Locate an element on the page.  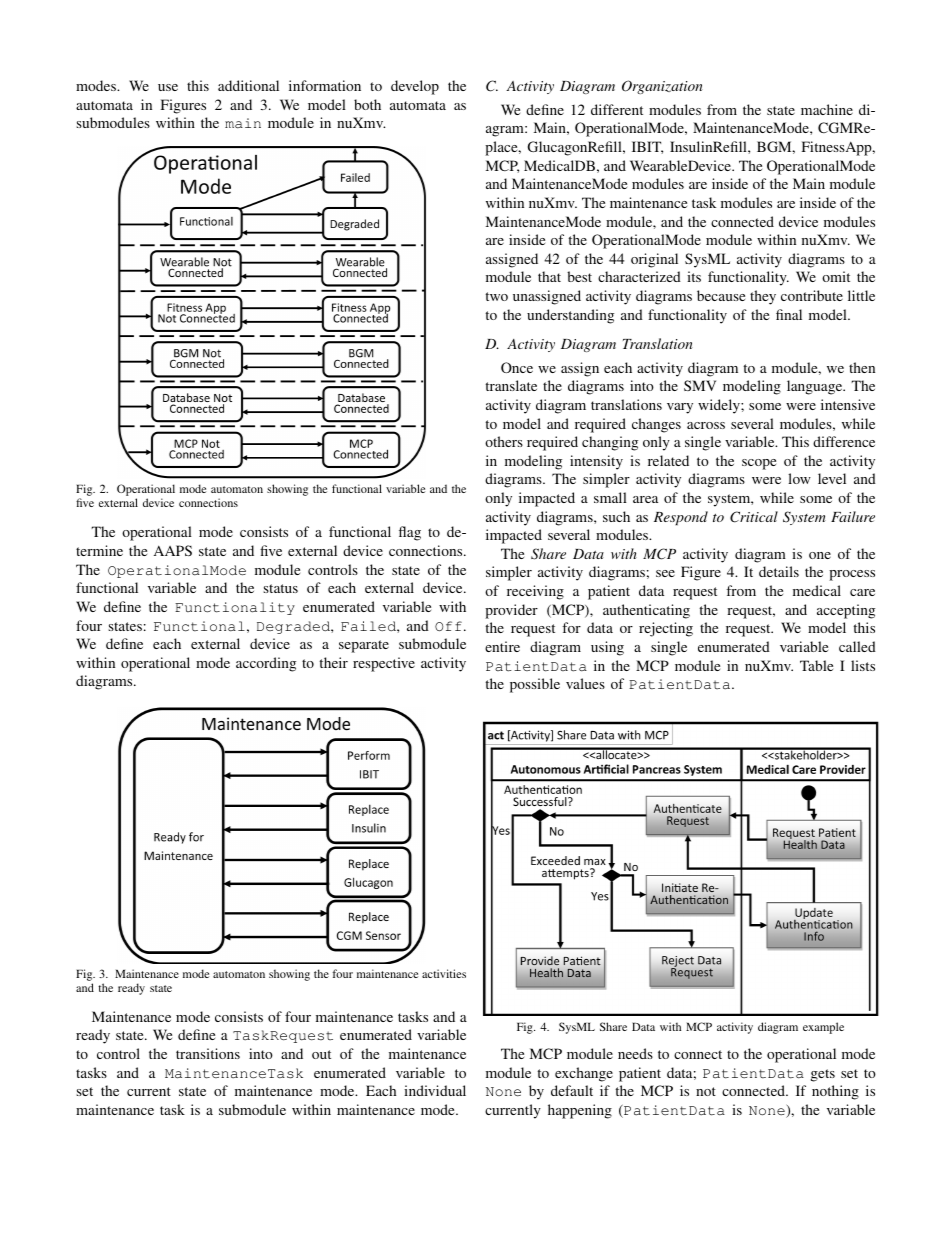
details is located at coordinates (779, 571).
